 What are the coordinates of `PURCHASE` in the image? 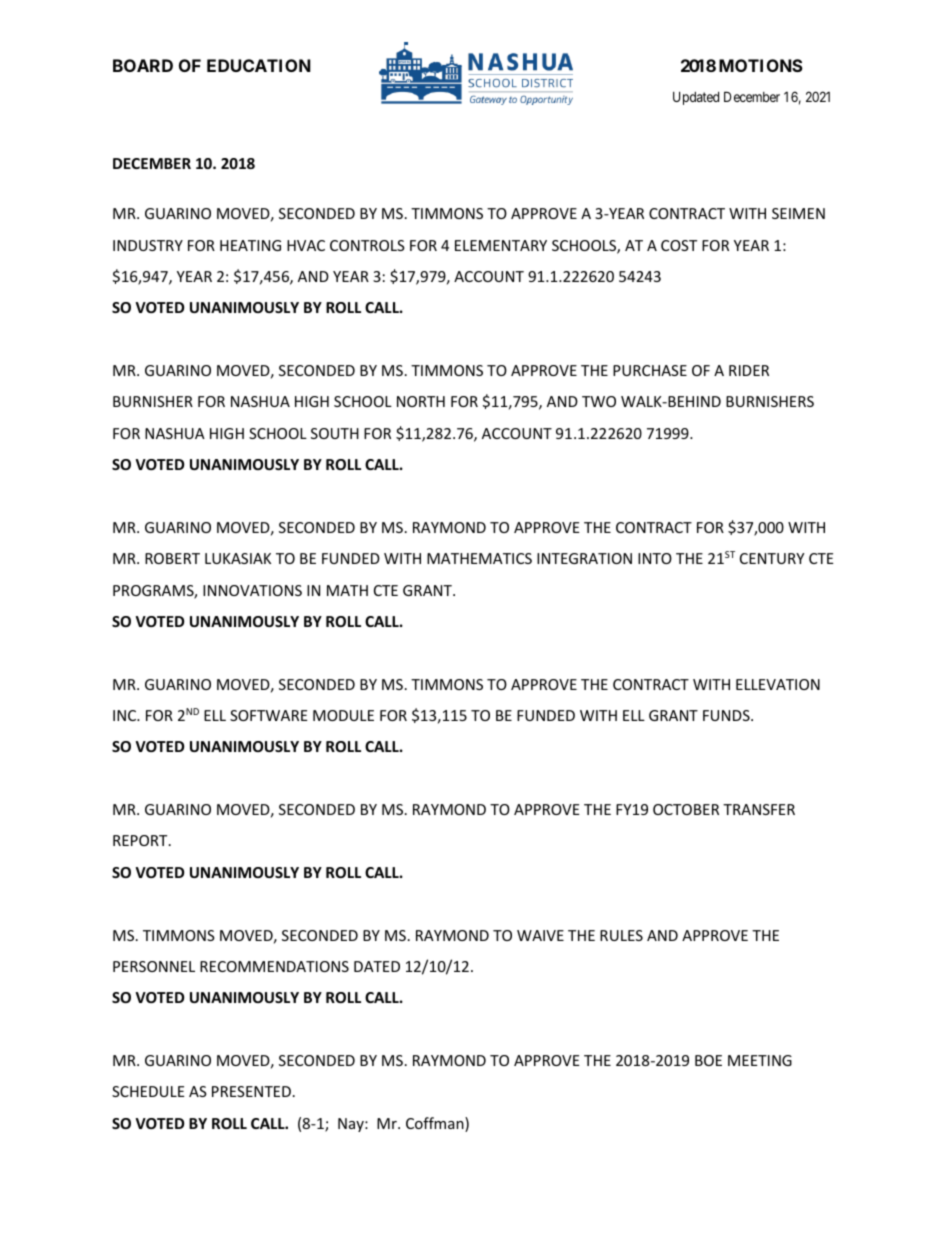 It's located at (650, 370).
